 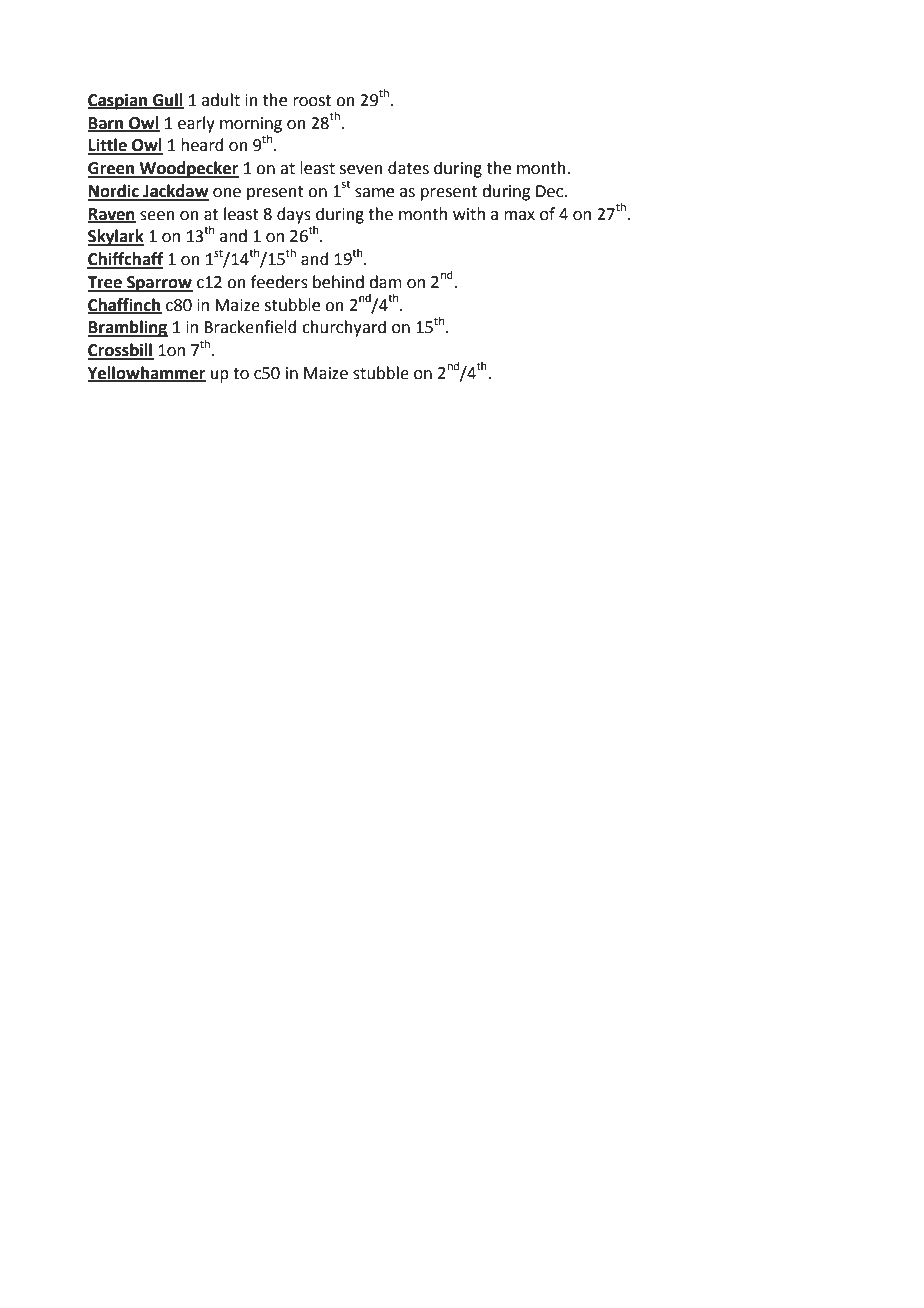 What do you see at coordinates (312, 101) in the screenshot?
I see `roost` at bounding box center [312, 101].
